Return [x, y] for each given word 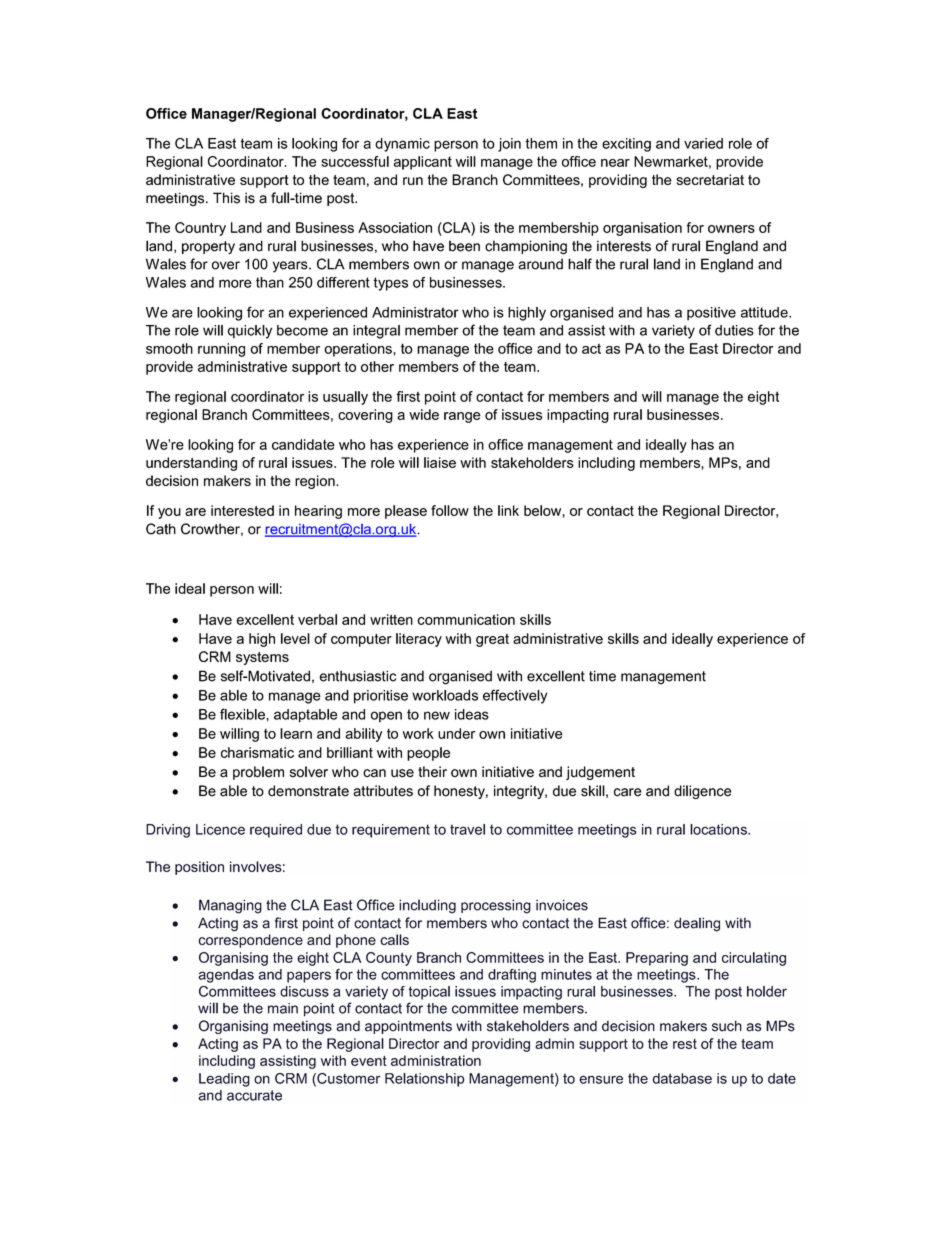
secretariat [710, 179]
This [226, 198]
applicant [422, 163]
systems [262, 658]
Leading [224, 1080]
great [492, 640]
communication [466, 619]
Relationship [425, 1080]
